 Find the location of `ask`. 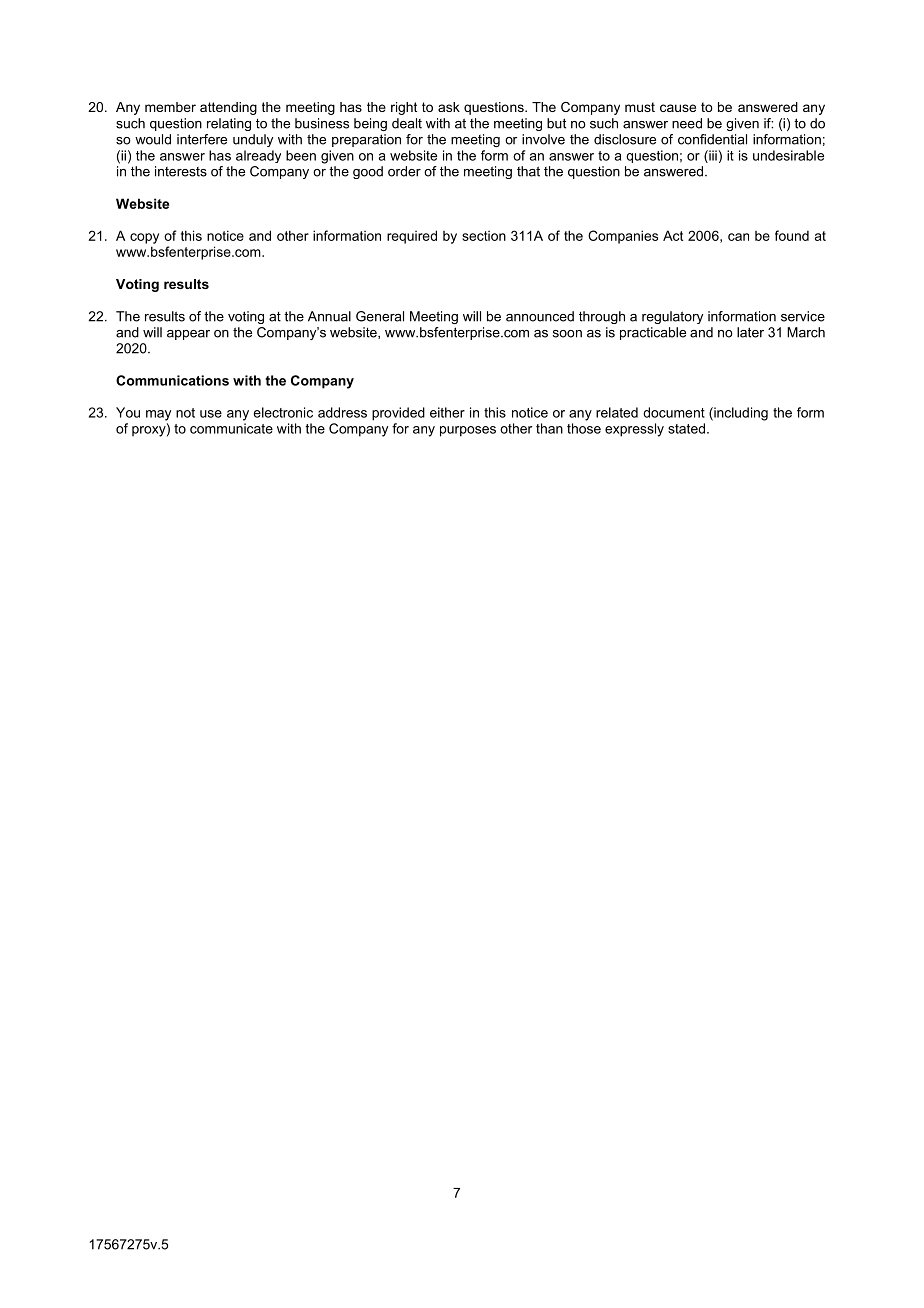

ask is located at coordinates (449, 107).
